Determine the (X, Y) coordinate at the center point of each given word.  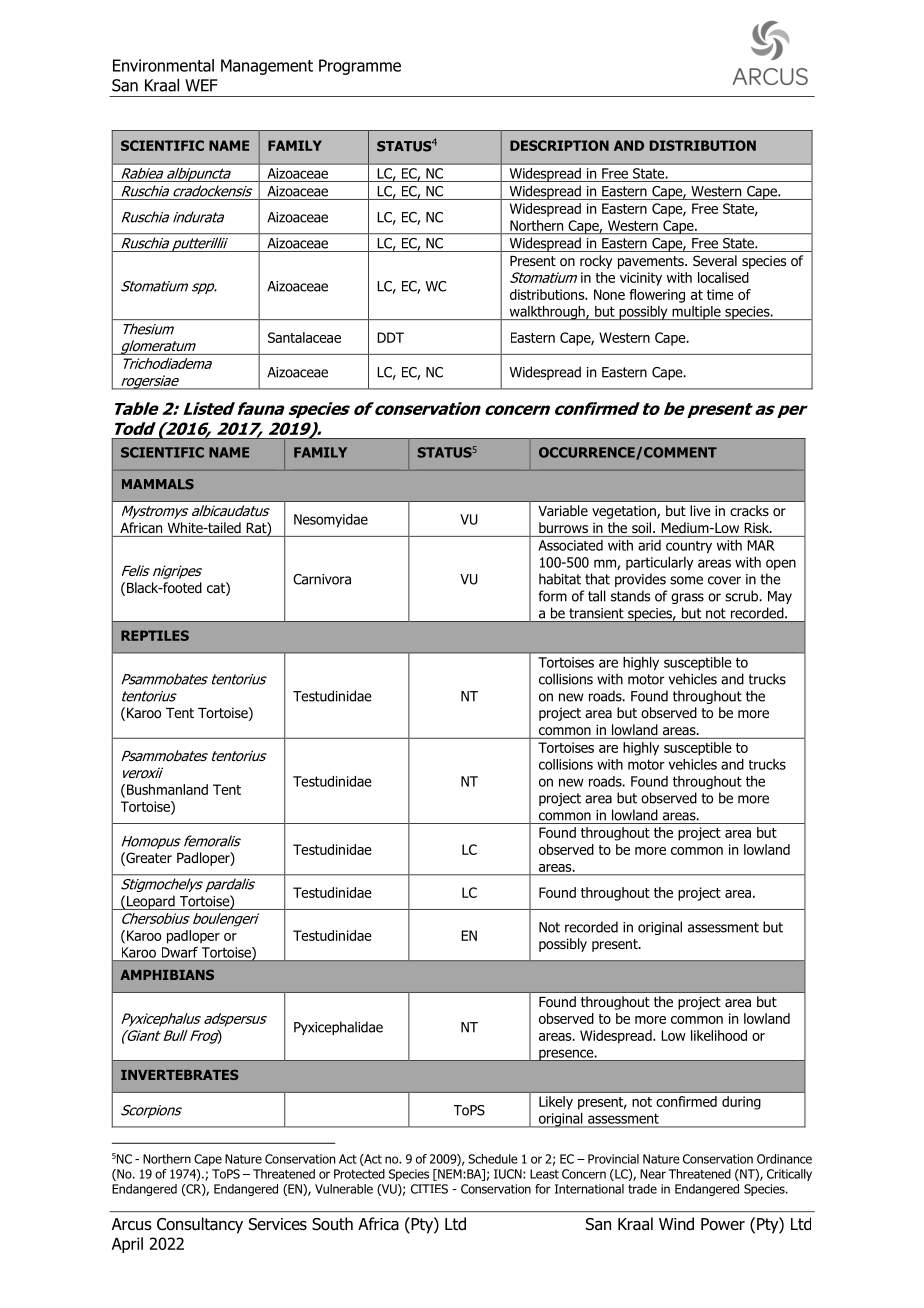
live (700, 510)
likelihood (719, 1035)
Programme (360, 67)
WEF (201, 85)
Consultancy (200, 1225)
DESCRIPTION (559, 145)
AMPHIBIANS (167, 974)
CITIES (429, 1189)
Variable (563, 511)
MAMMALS (158, 484)
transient (596, 613)
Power (723, 1224)
